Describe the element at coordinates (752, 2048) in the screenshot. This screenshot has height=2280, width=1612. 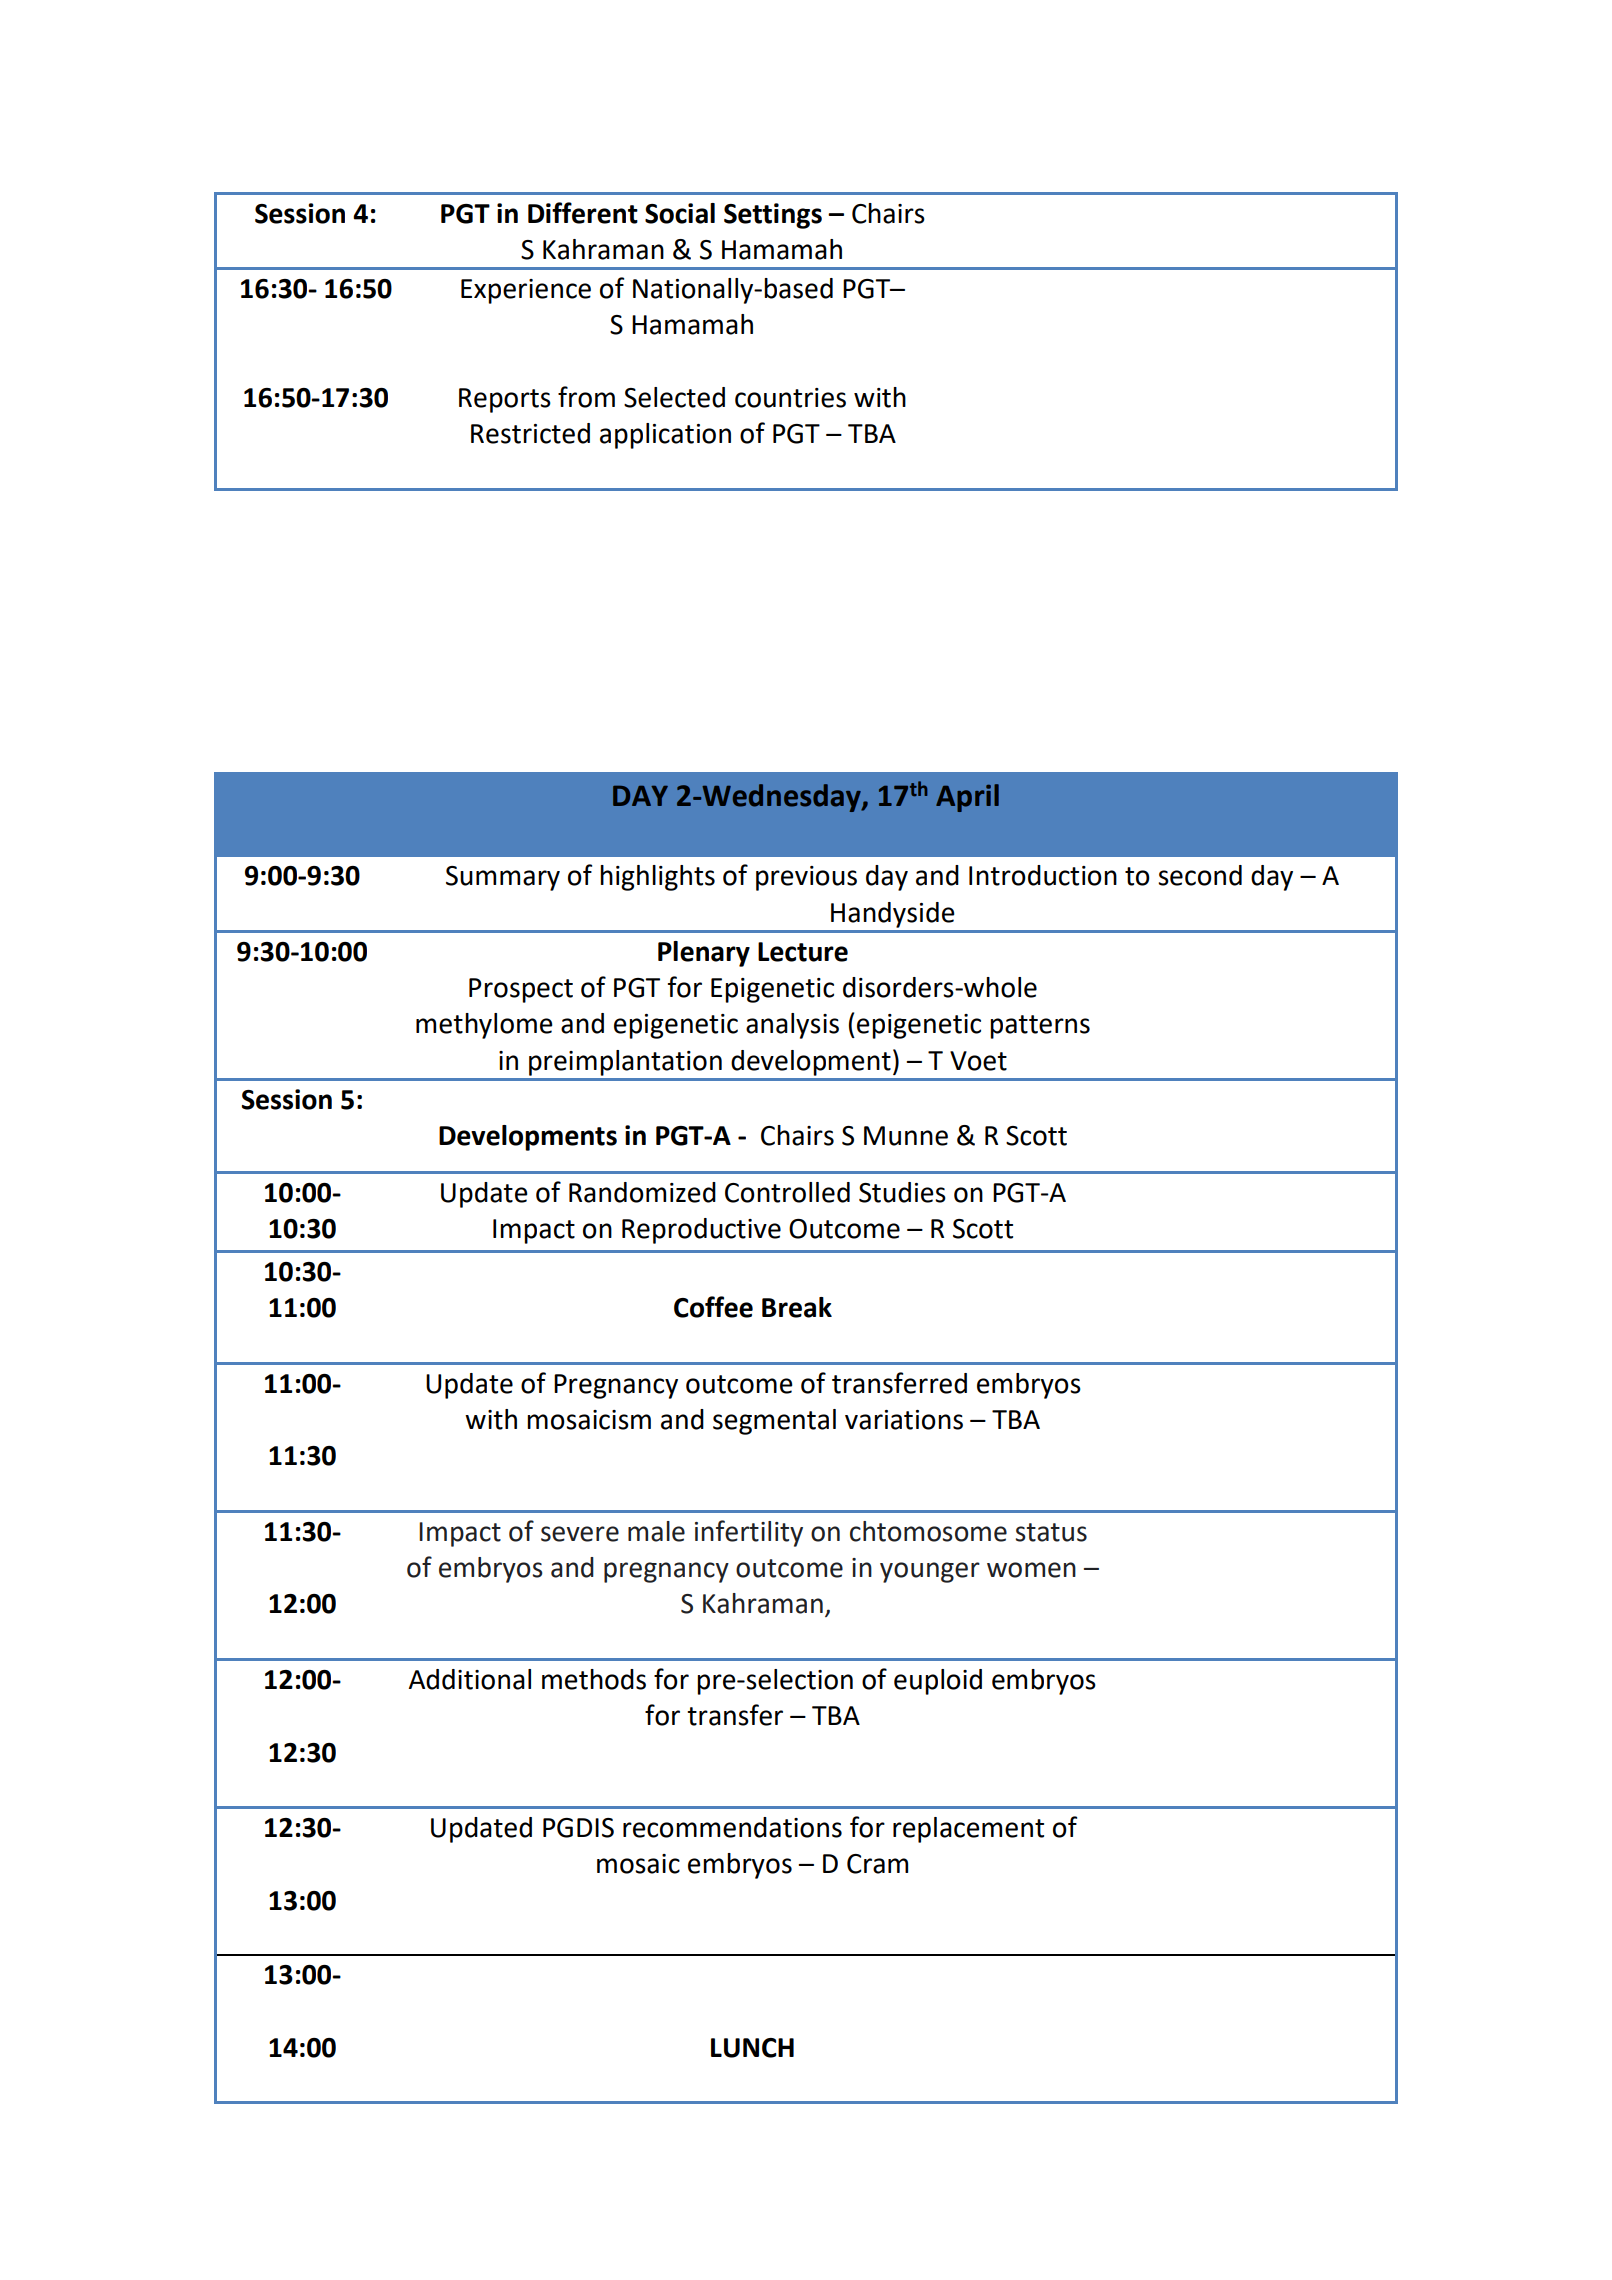
I see `LUNCH` at that location.
